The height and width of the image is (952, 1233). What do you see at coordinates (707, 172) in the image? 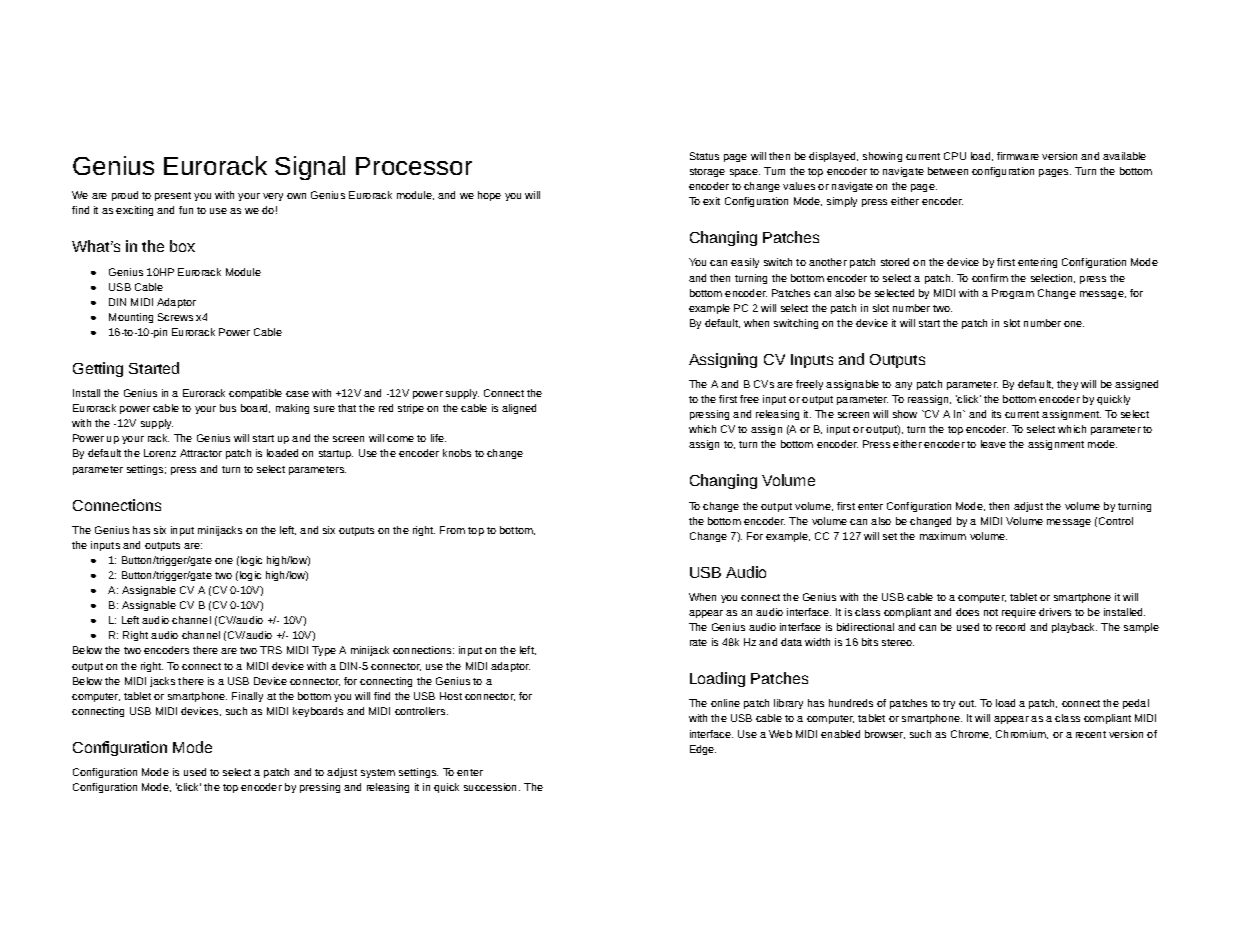
I see `storage` at bounding box center [707, 172].
